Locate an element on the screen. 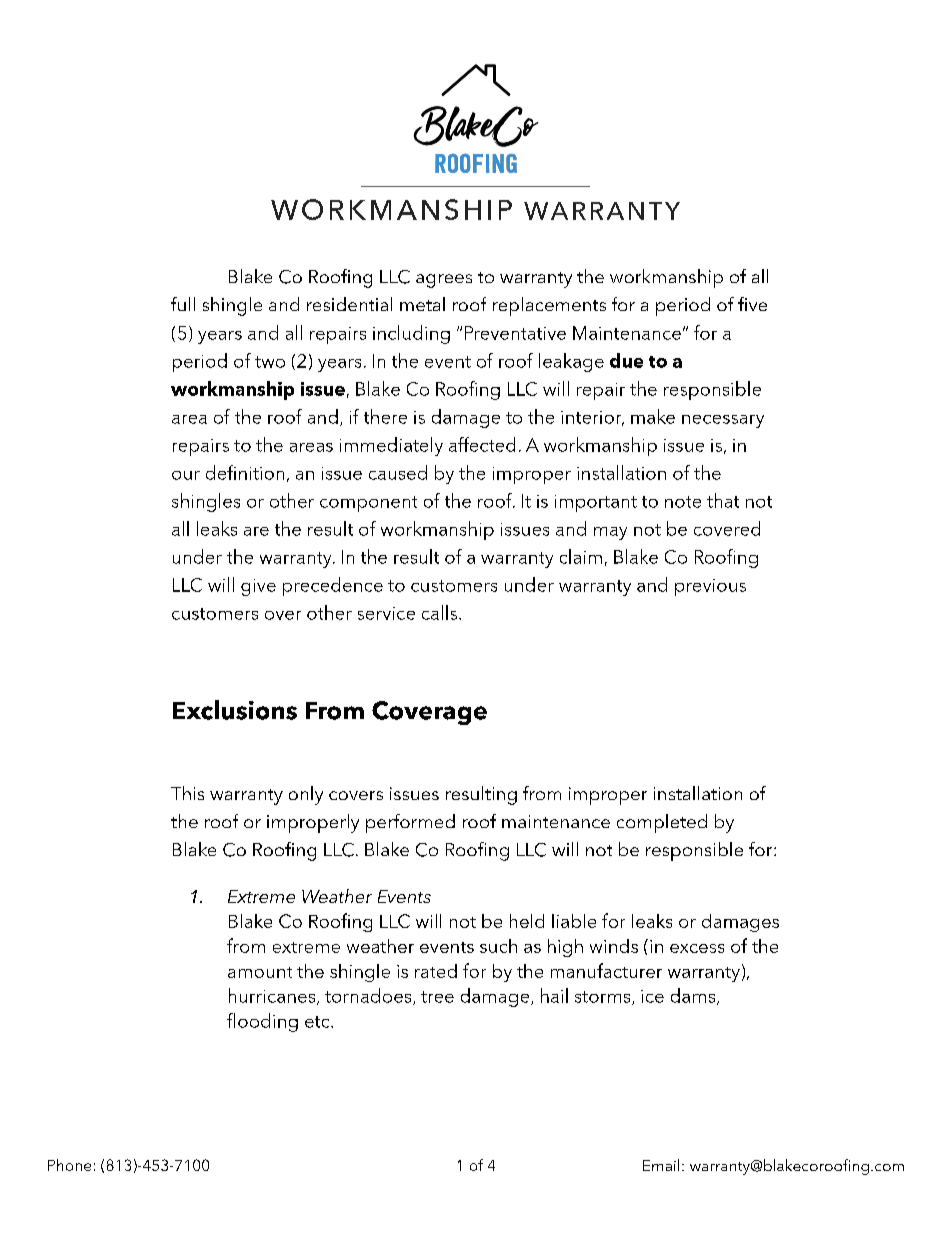  metal is located at coordinates (422, 304).
